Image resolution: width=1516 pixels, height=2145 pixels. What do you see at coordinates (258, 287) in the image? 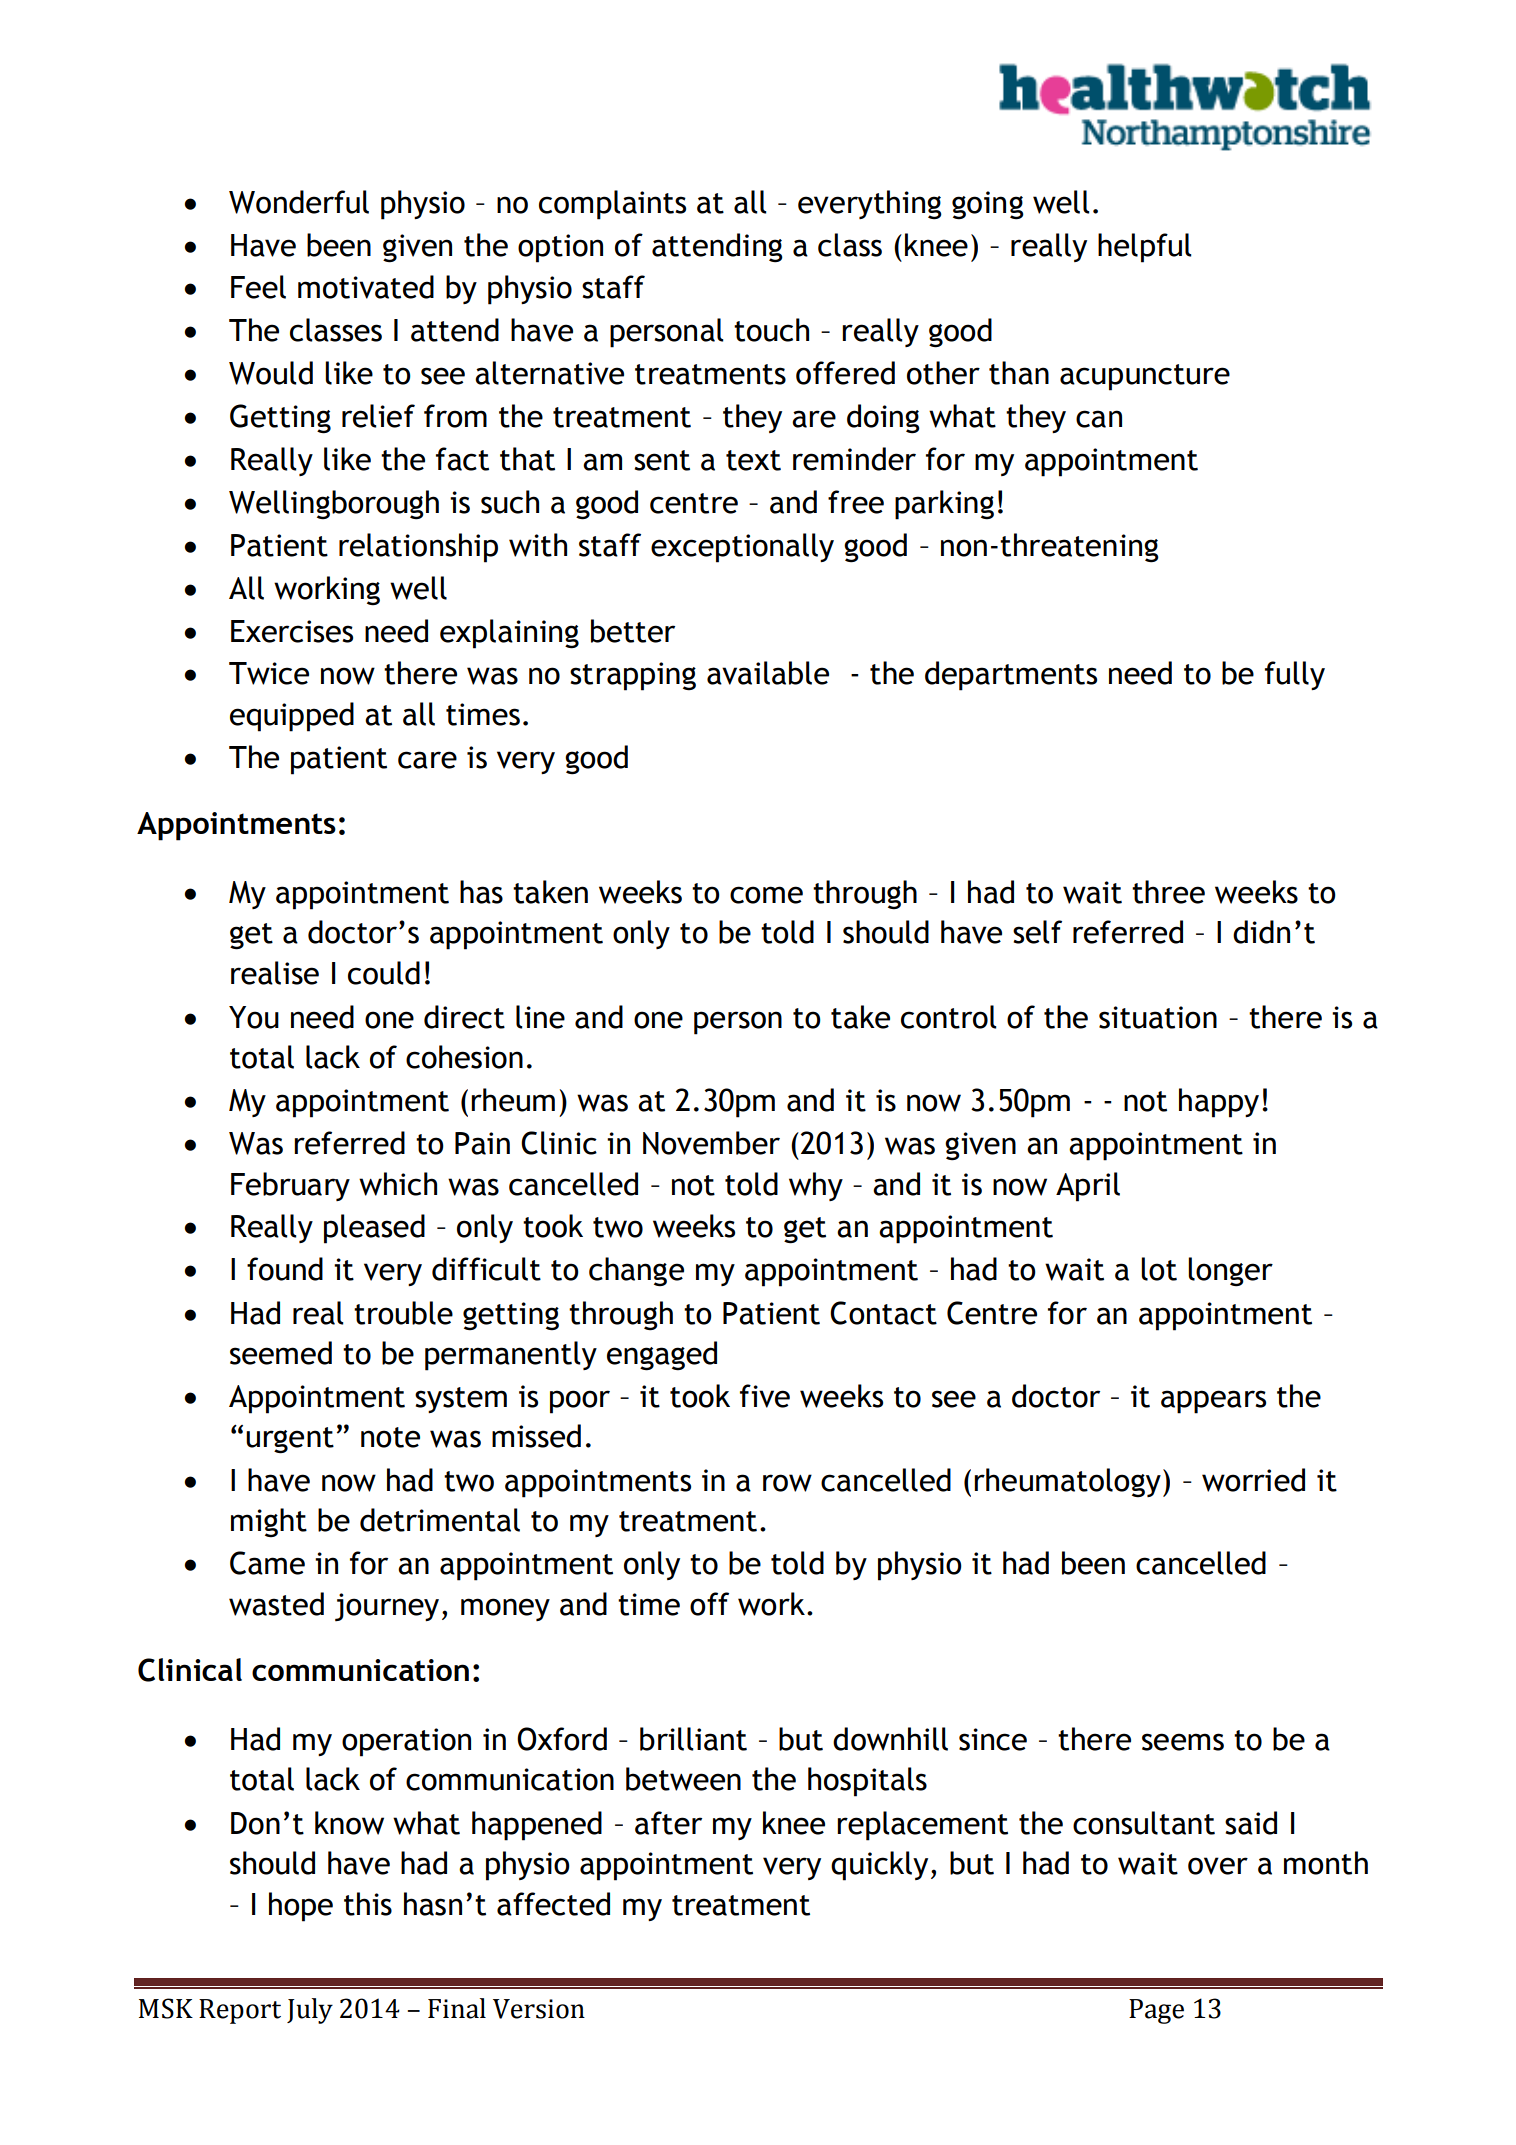
I see `Feel` at bounding box center [258, 287].
